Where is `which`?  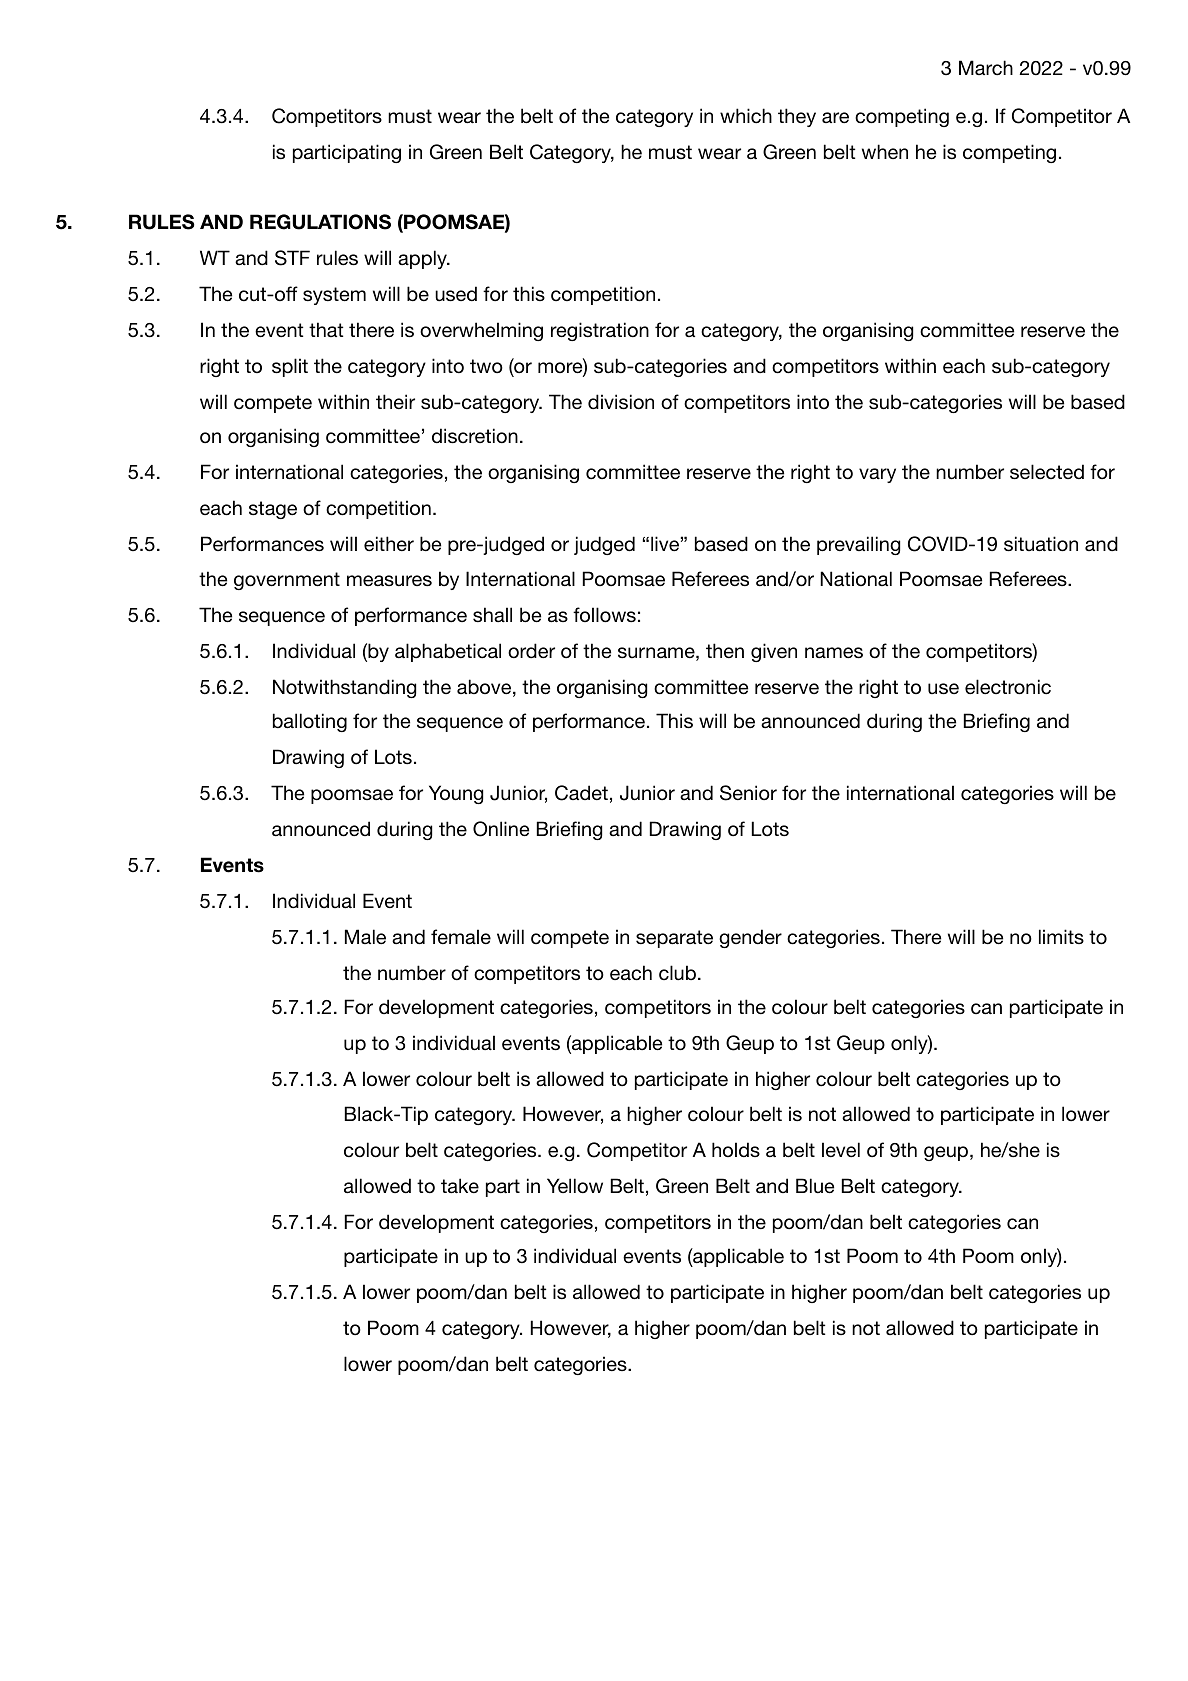 which is located at coordinates (746, 116).
